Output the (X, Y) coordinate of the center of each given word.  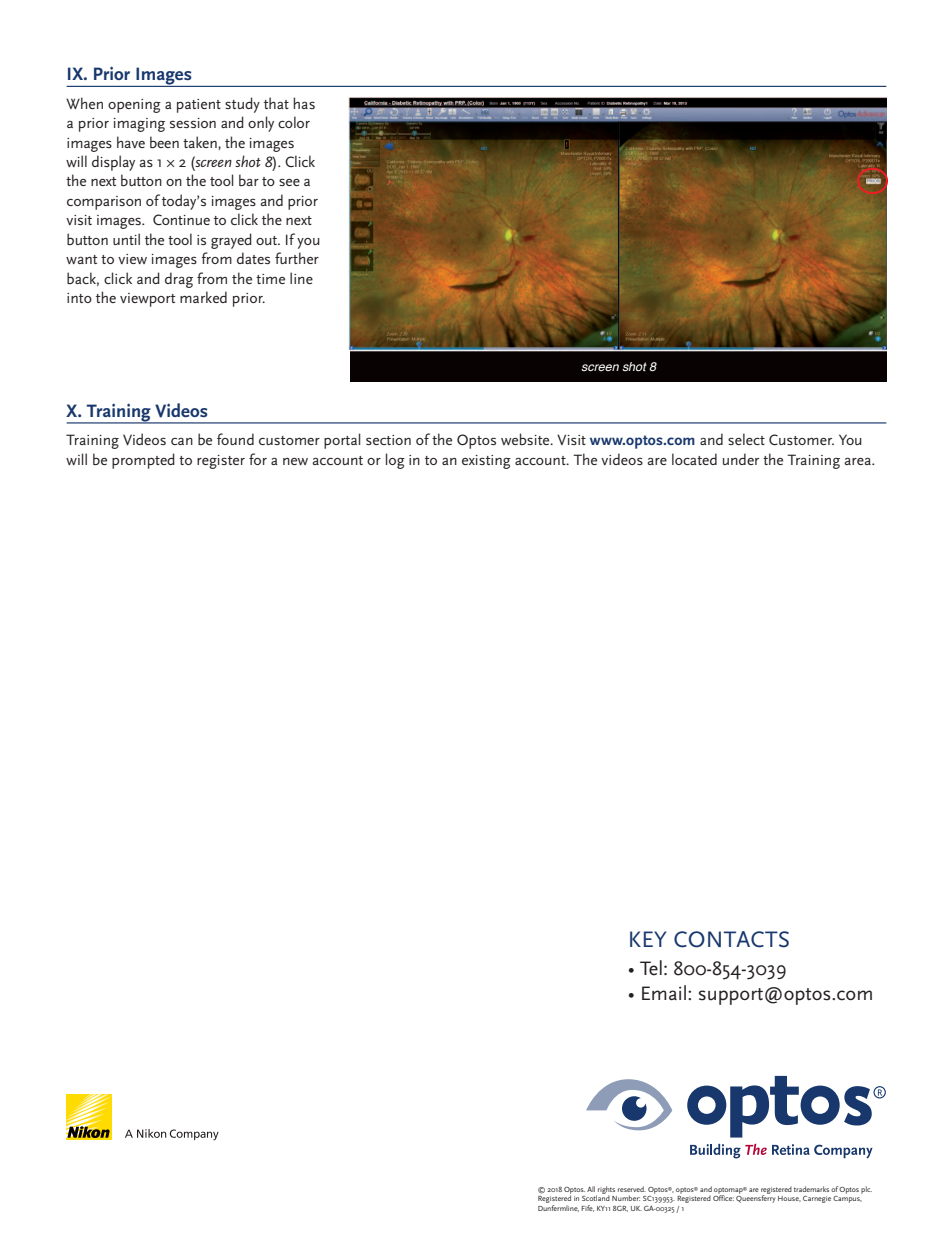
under (741, 459)
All (591, 1189)
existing (486, 462)
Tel (651, 968)
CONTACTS (731, 939)
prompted (143, 461)
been (164, 142)
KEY (648, 939)
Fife (587, 1208)
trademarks (811, 1189)
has (304, 103)
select (746, 439)
